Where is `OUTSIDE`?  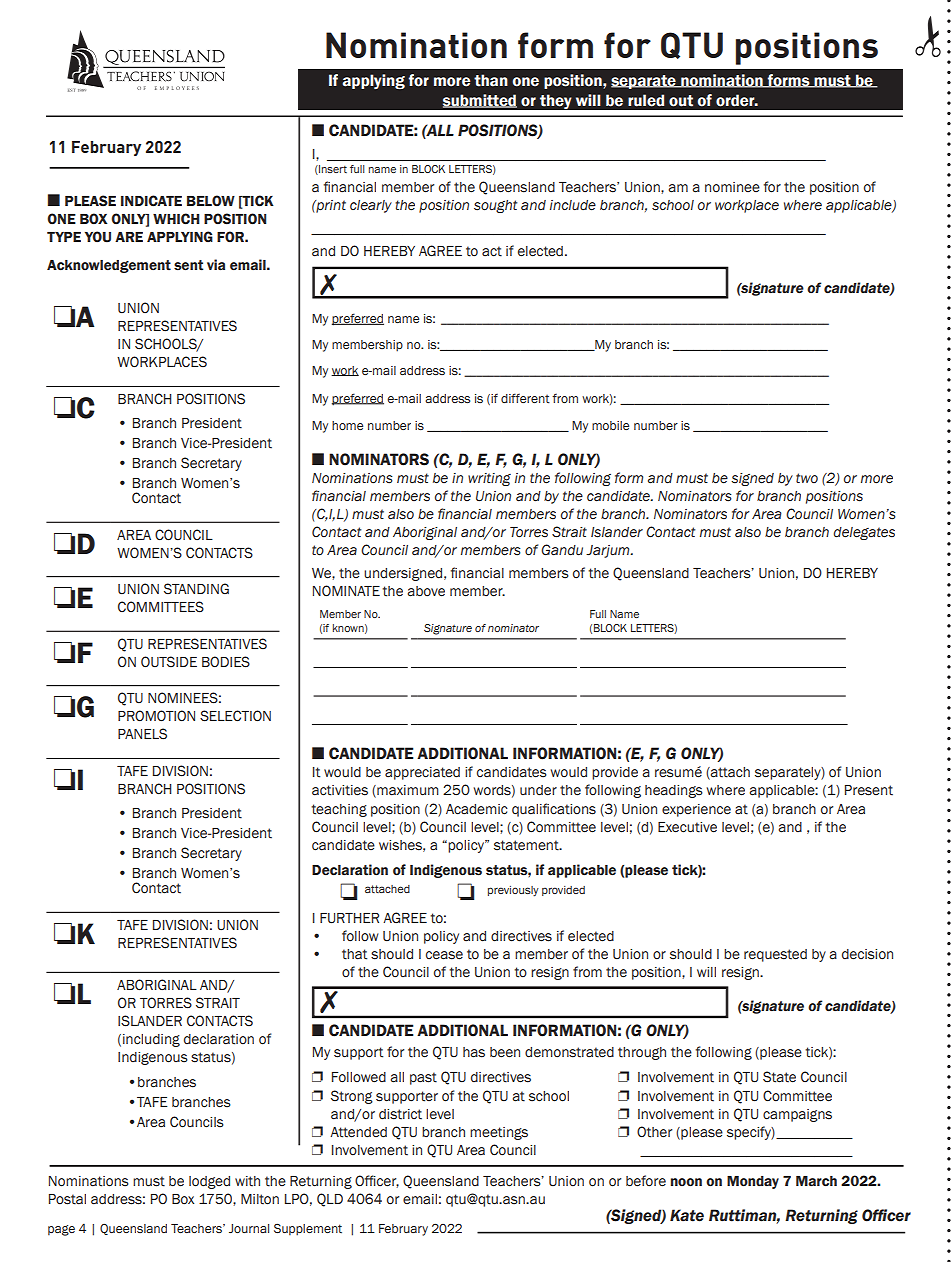
OUTSIDE is located at coordinates (169, 662).
